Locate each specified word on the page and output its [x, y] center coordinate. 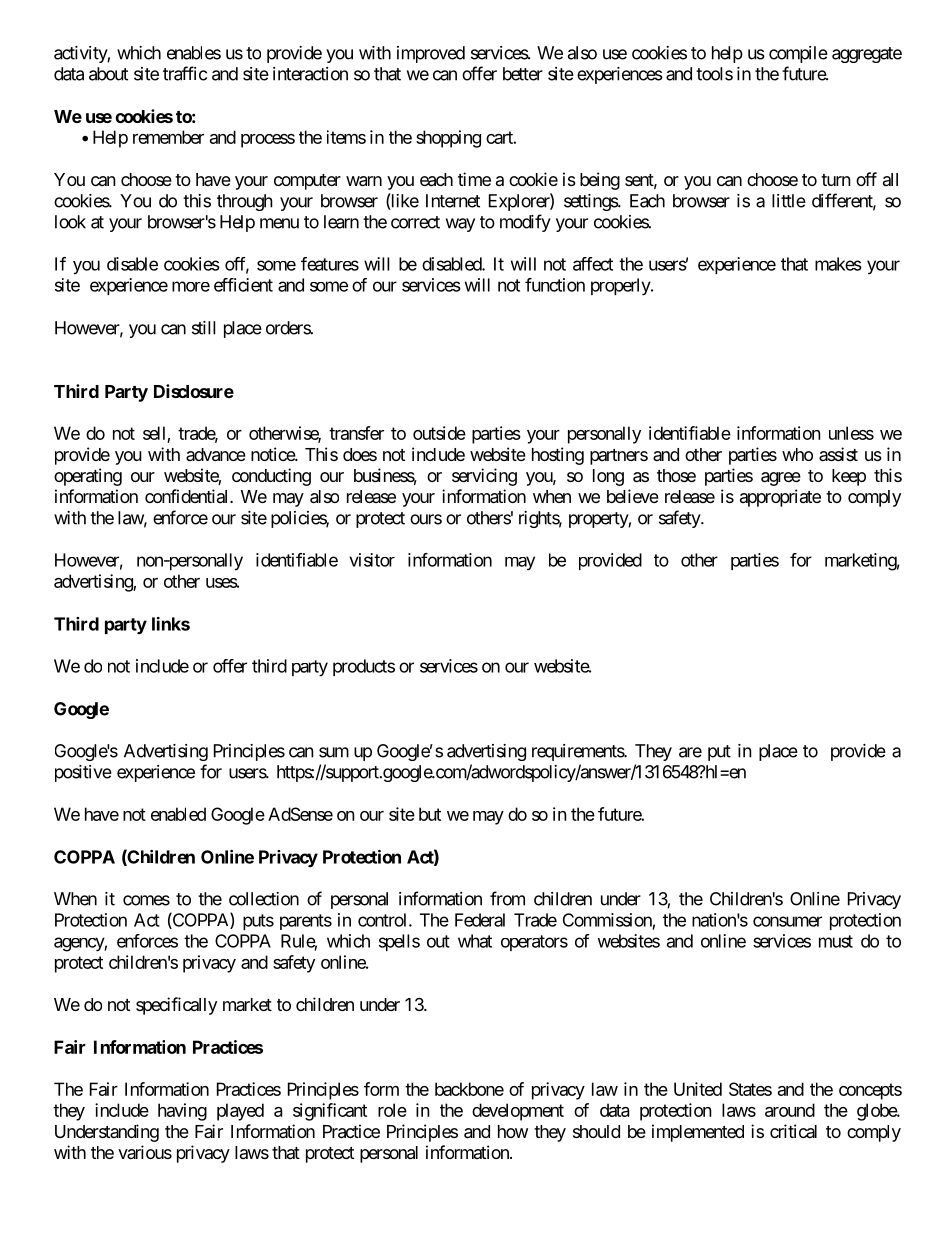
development [518, 1112]
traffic [185, 73]
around [790, 1110]
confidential [188, 496]
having [182, 1112]
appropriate [780, 498]
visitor [372, 560]
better [523, 74]
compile [798, 54]
